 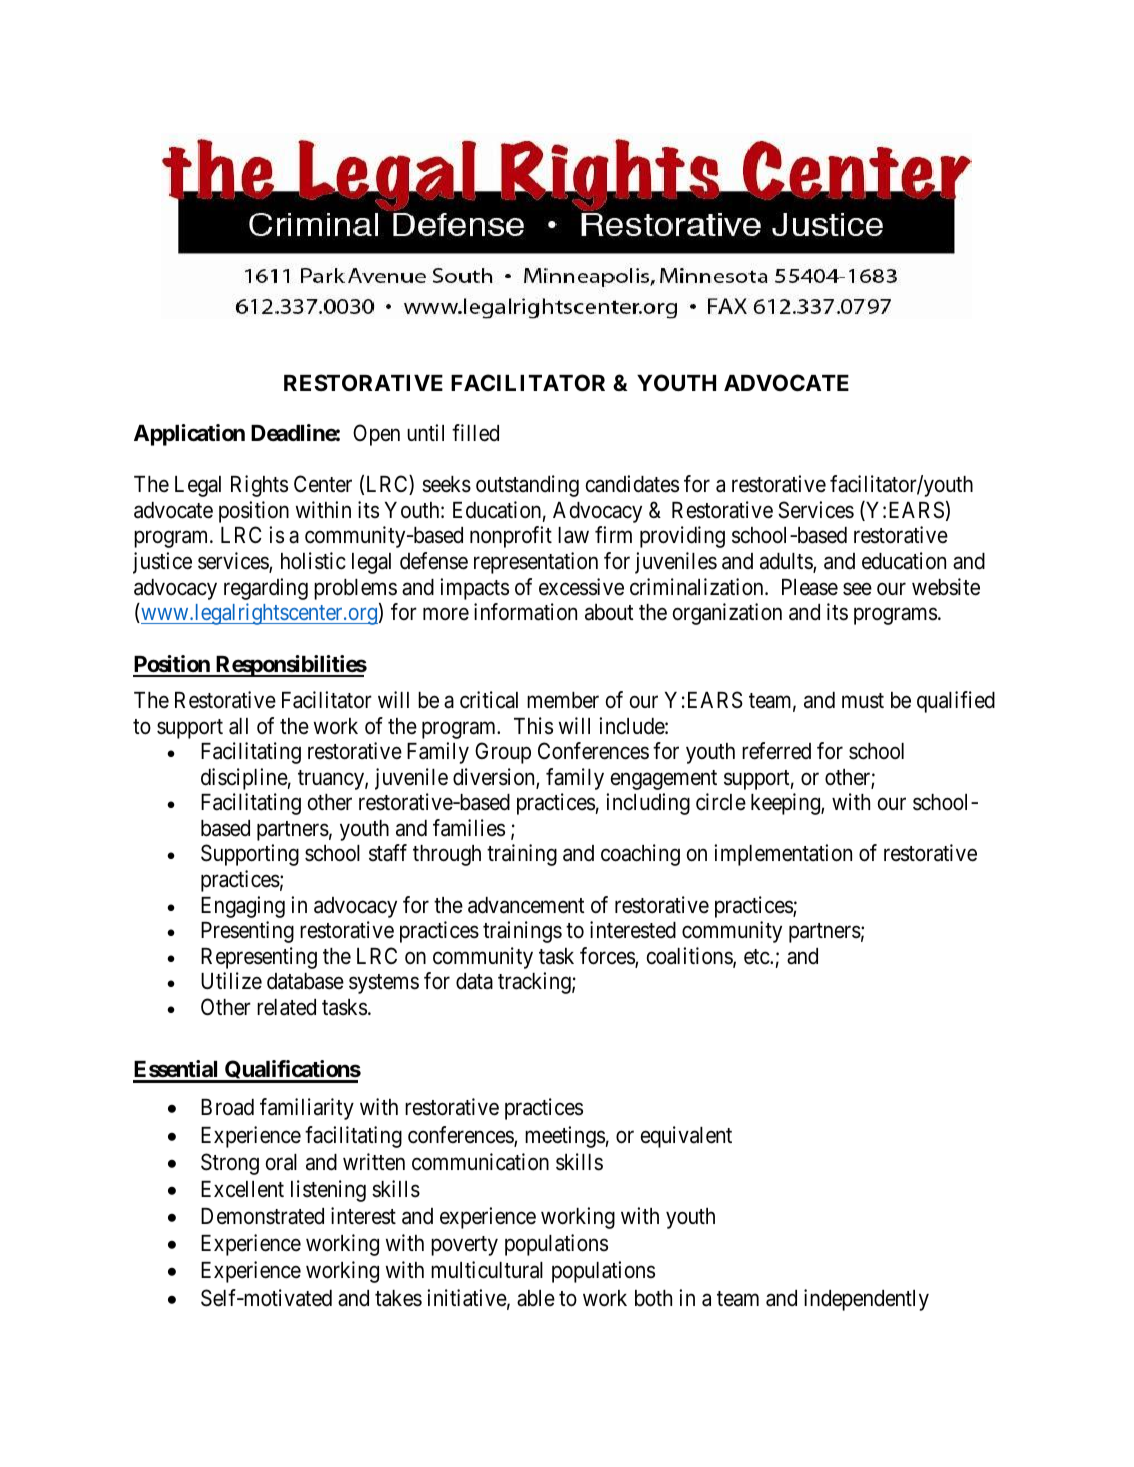 What do you see at coordinates (533, 726) in the document?
I see `This` at bounding box center [533, 726].
